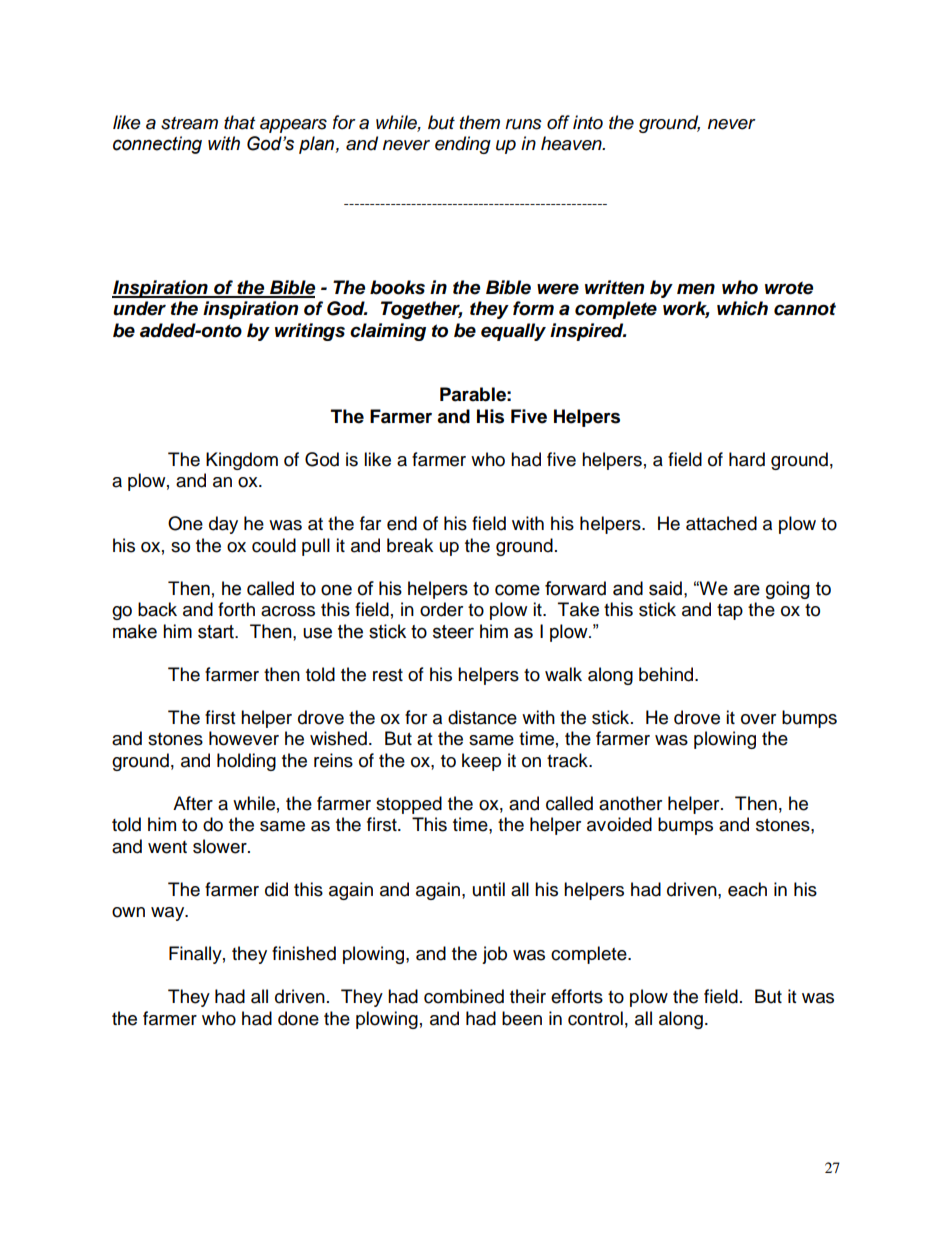 The width and height of the document is (952, 1233). What do you see at coordinates (747, 459) in the document?
I see `hard` at bounding box center [747, 459].
